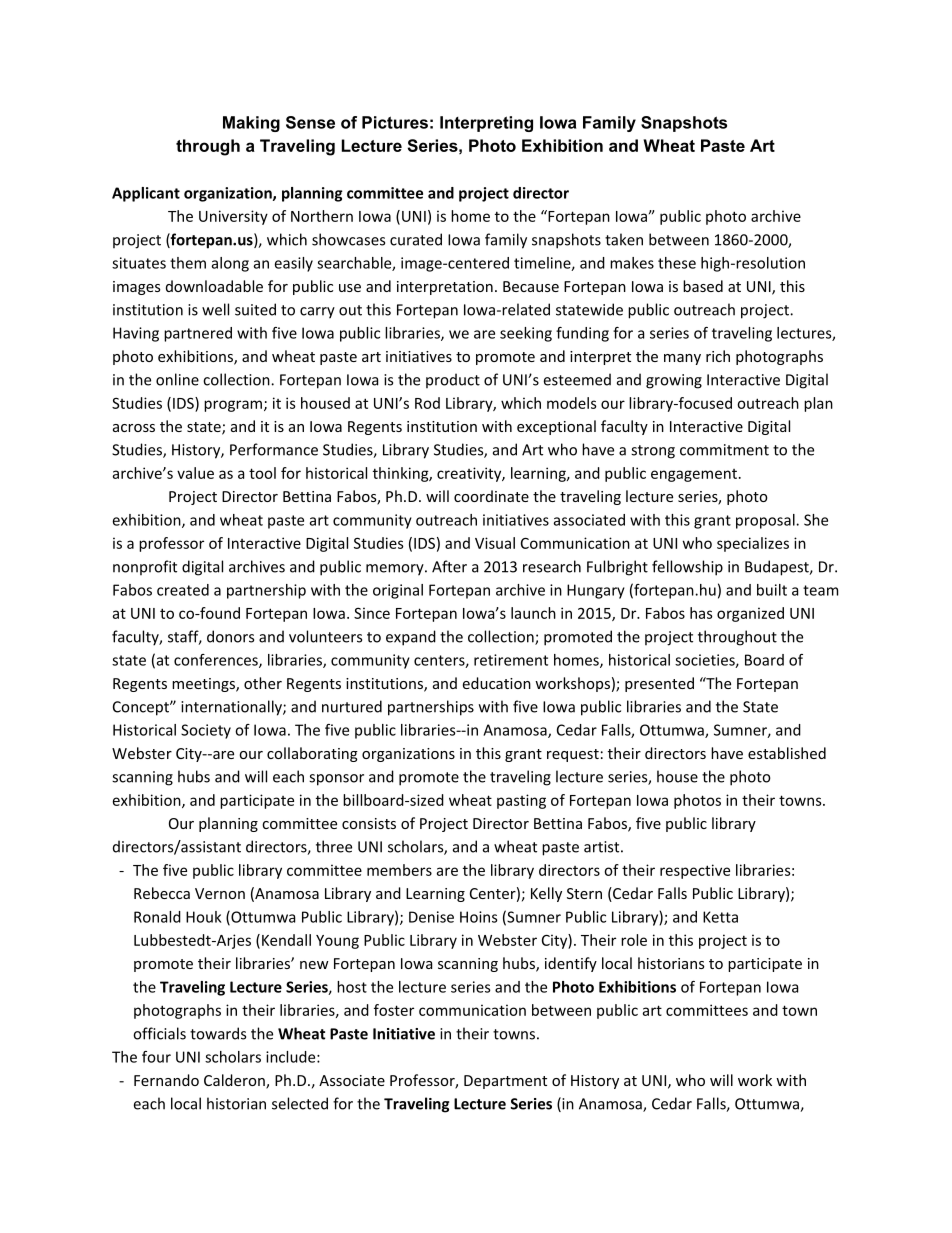 This screenshot has height=1233, width=952. I want to click on role, so click(634, 940).
